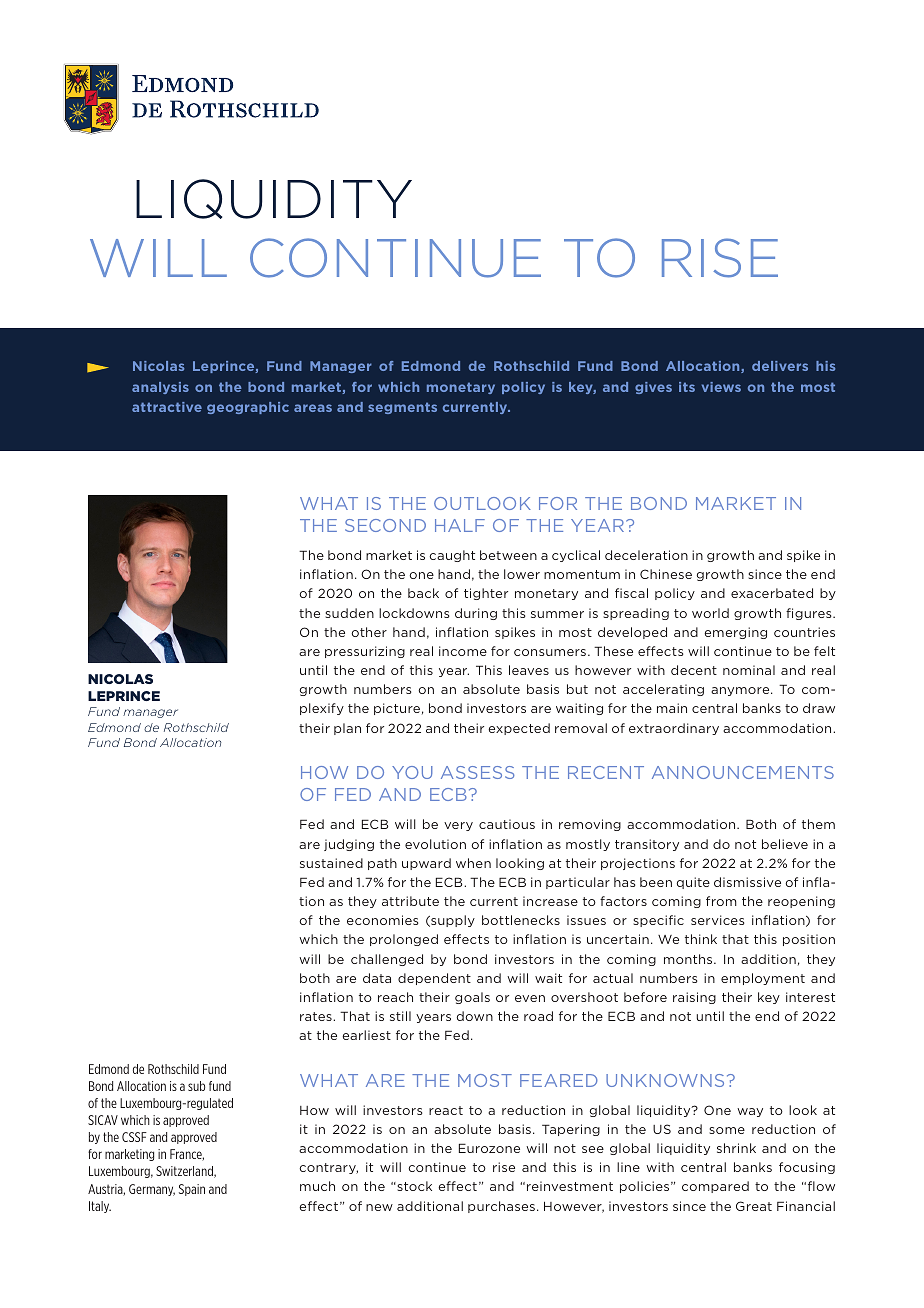 Image resolution: width=924 pixels, height=1308 pixels. What do you see at coordinates (402, 408) in the screenshot?
I see `segments` at bounding box center [402, 408].
